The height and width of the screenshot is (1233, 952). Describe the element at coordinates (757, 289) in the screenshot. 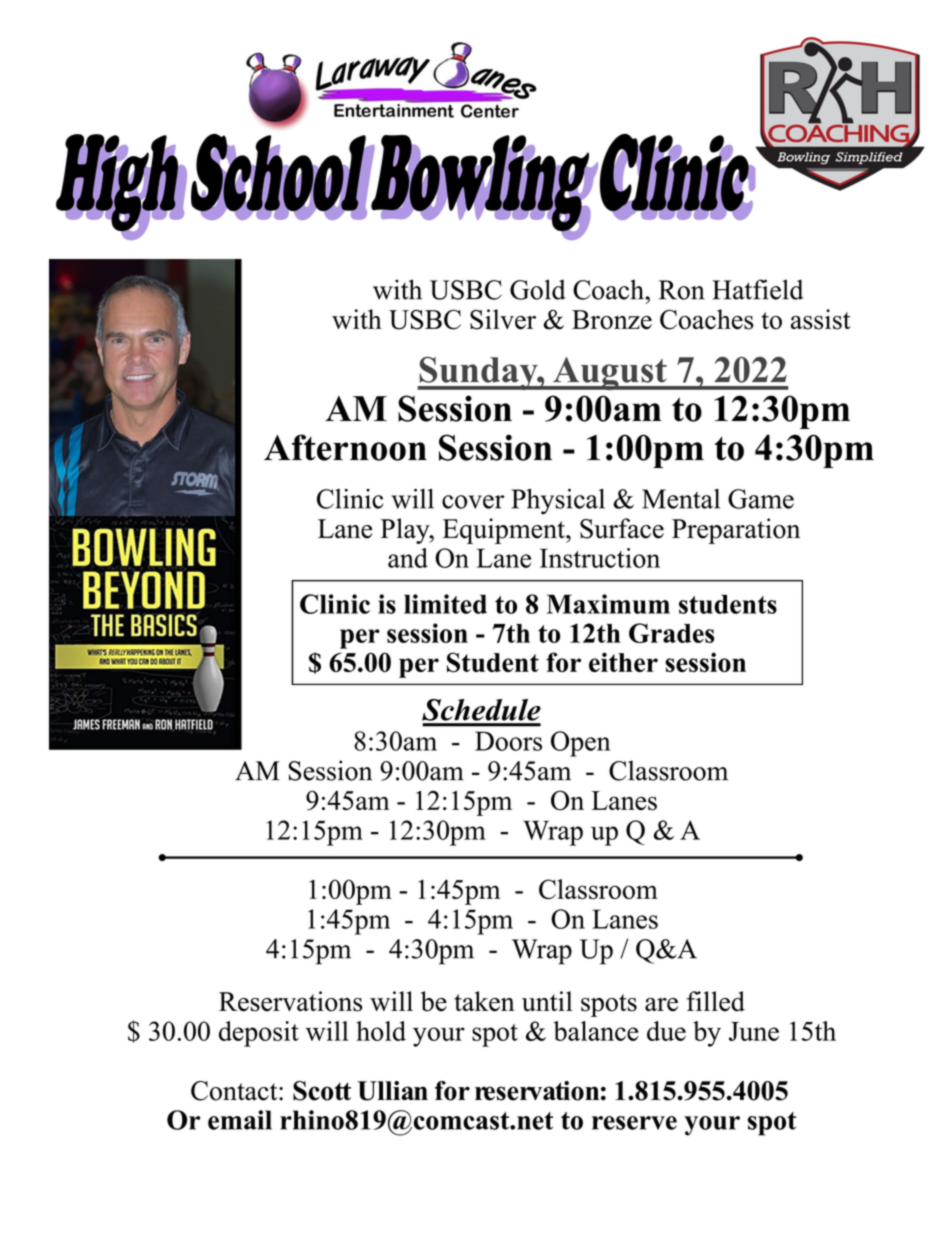

I see `Hatfield` at that location.
